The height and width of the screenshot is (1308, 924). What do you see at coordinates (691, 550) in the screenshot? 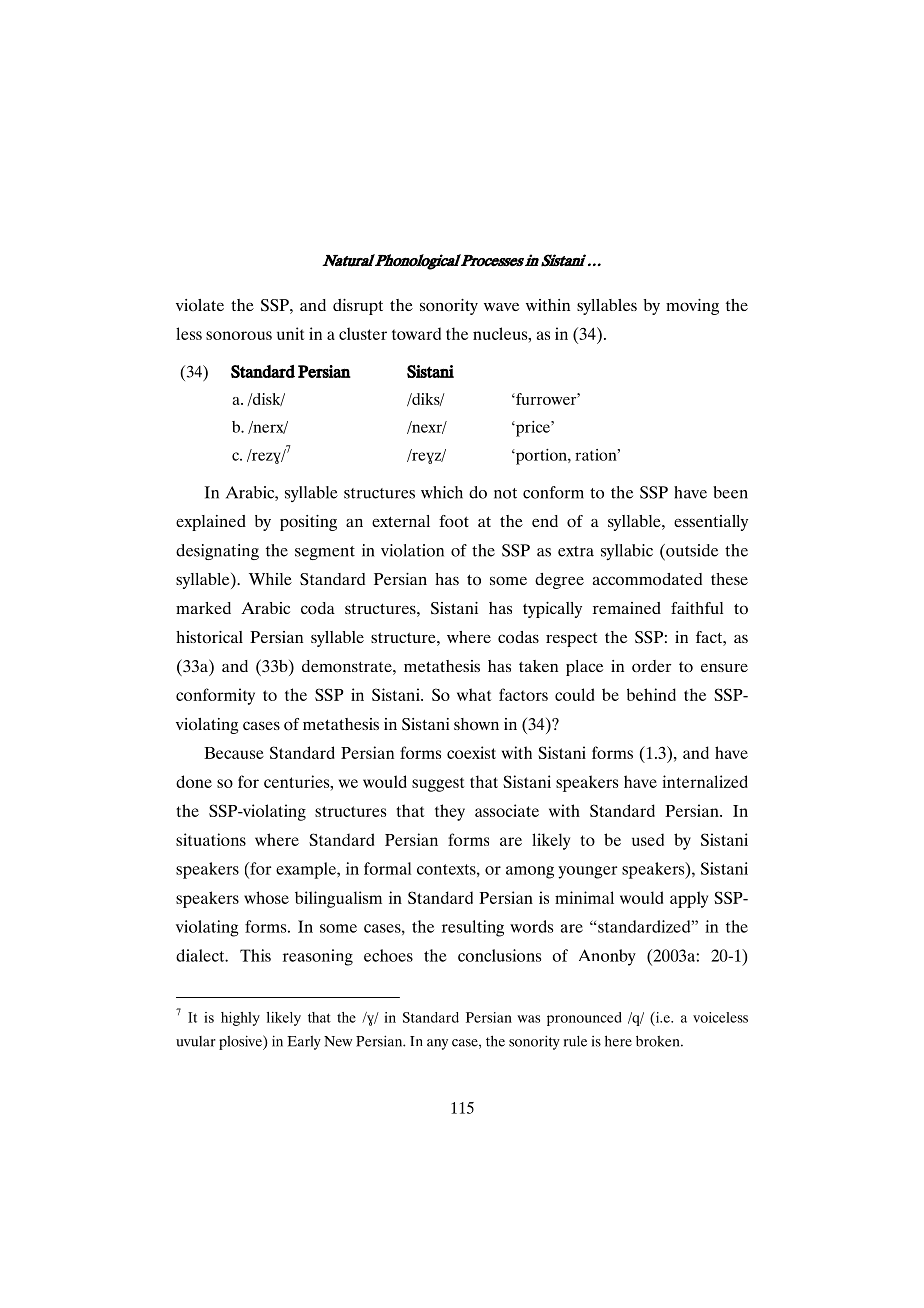
I see `outside` at bounding box center [691, 550].
